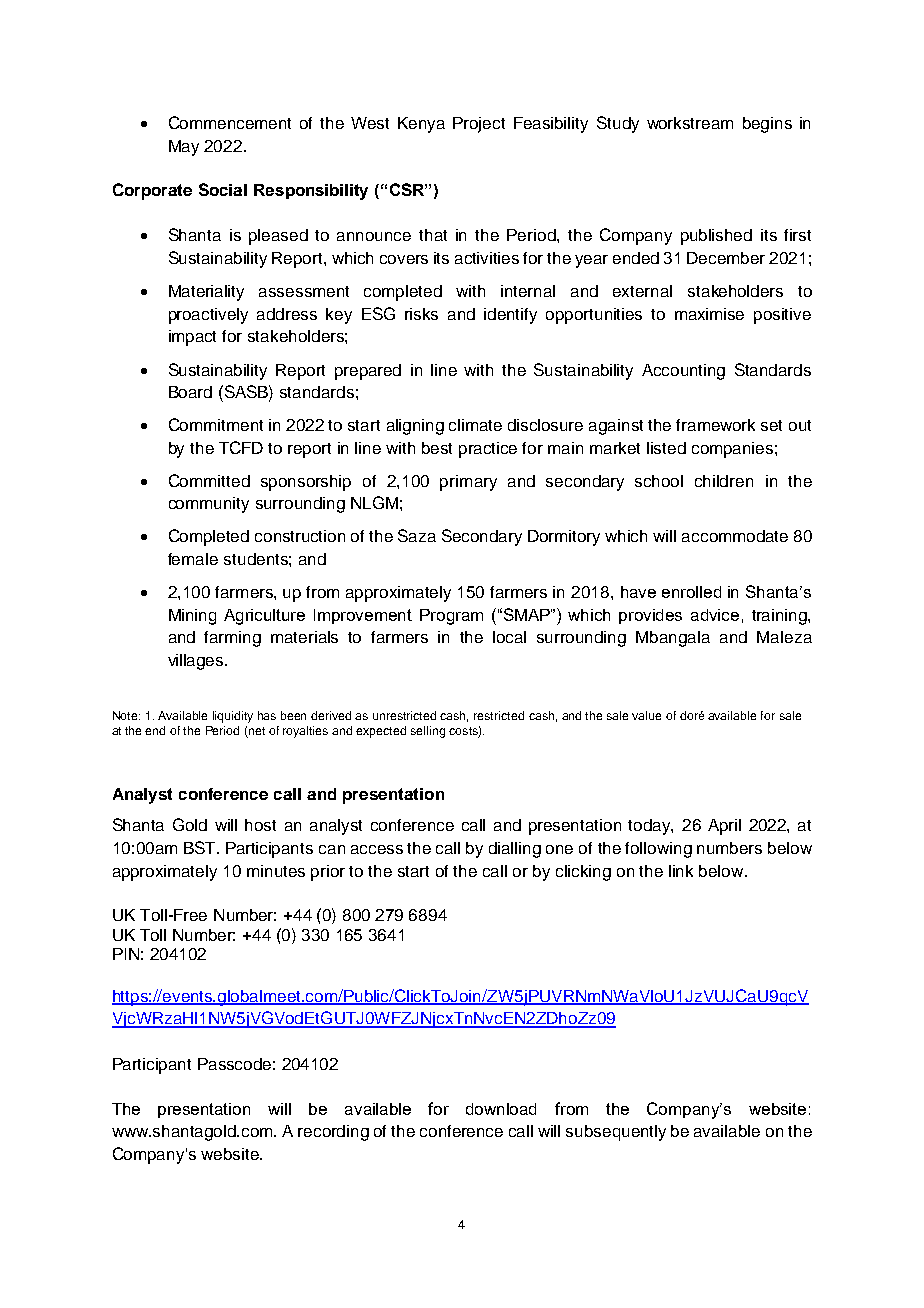 Image resolution: width=924 pixels, height=1308 pixels. I want to click on recording, so click(333, 1133).
